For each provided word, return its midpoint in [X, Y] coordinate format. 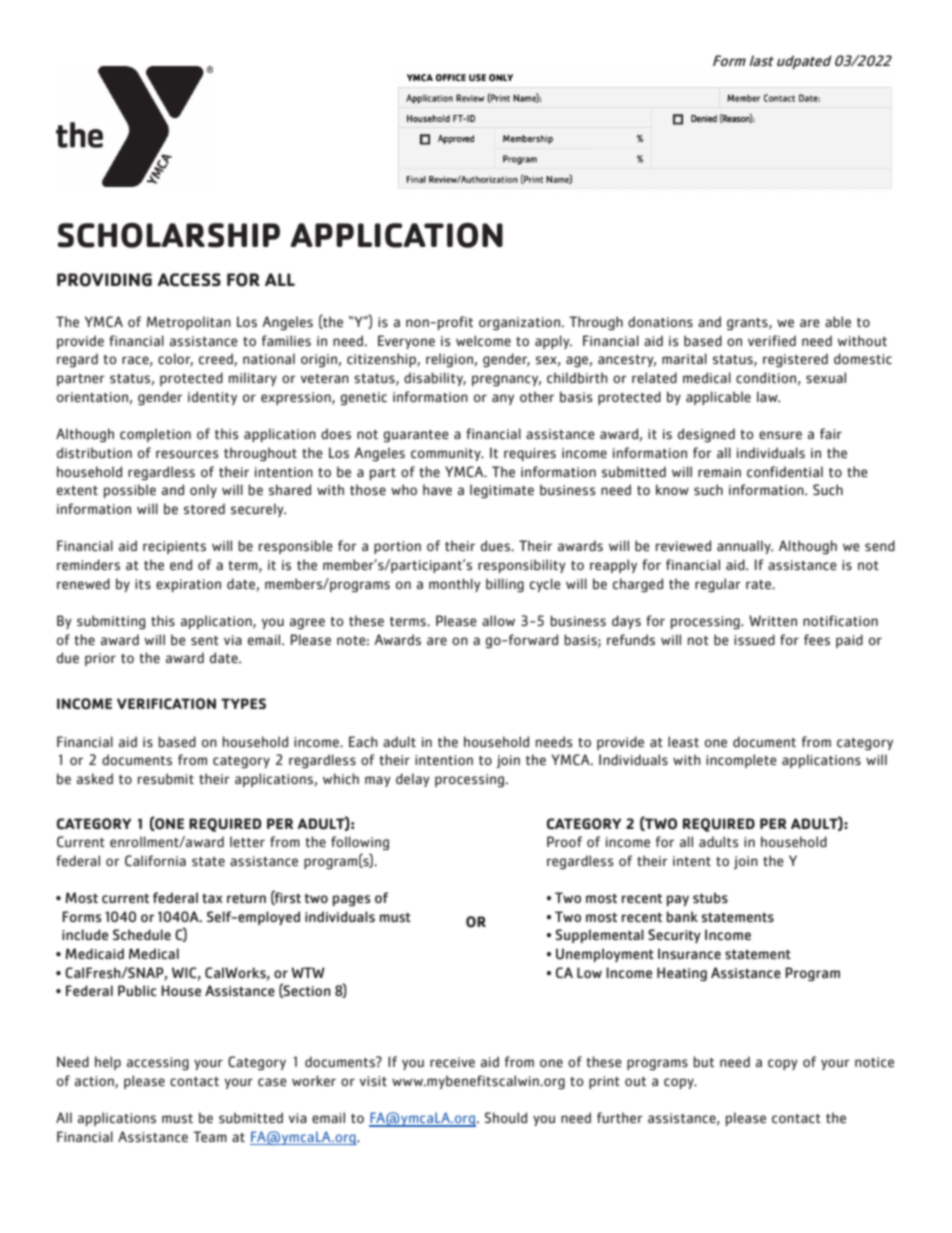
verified [772, 340]
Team [210, 1136]
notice [874, 1062]
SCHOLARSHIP [169, 235]
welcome [483, 340]
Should [506, 1118]
